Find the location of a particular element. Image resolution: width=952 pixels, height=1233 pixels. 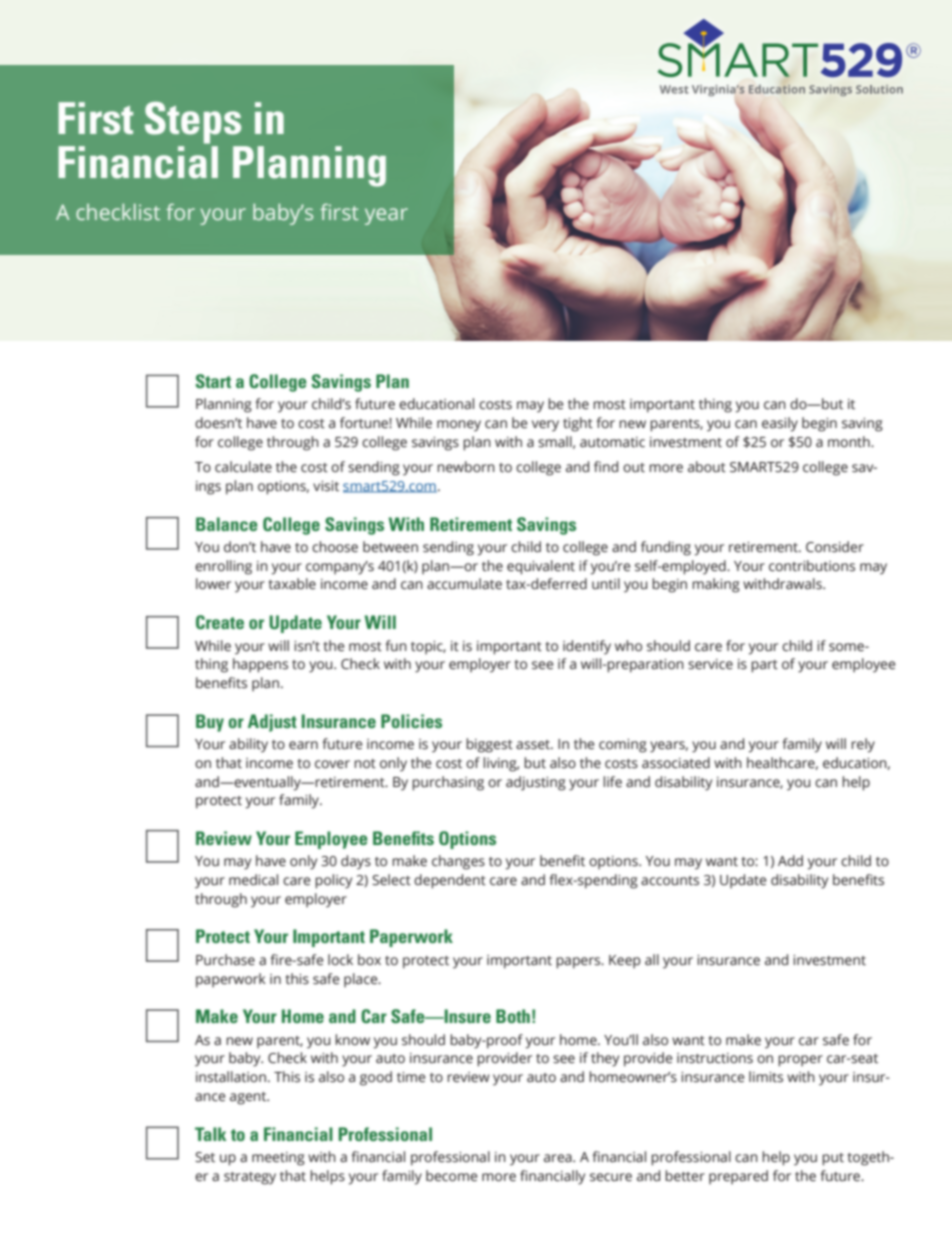

very is located at coordinates (545, 426).
